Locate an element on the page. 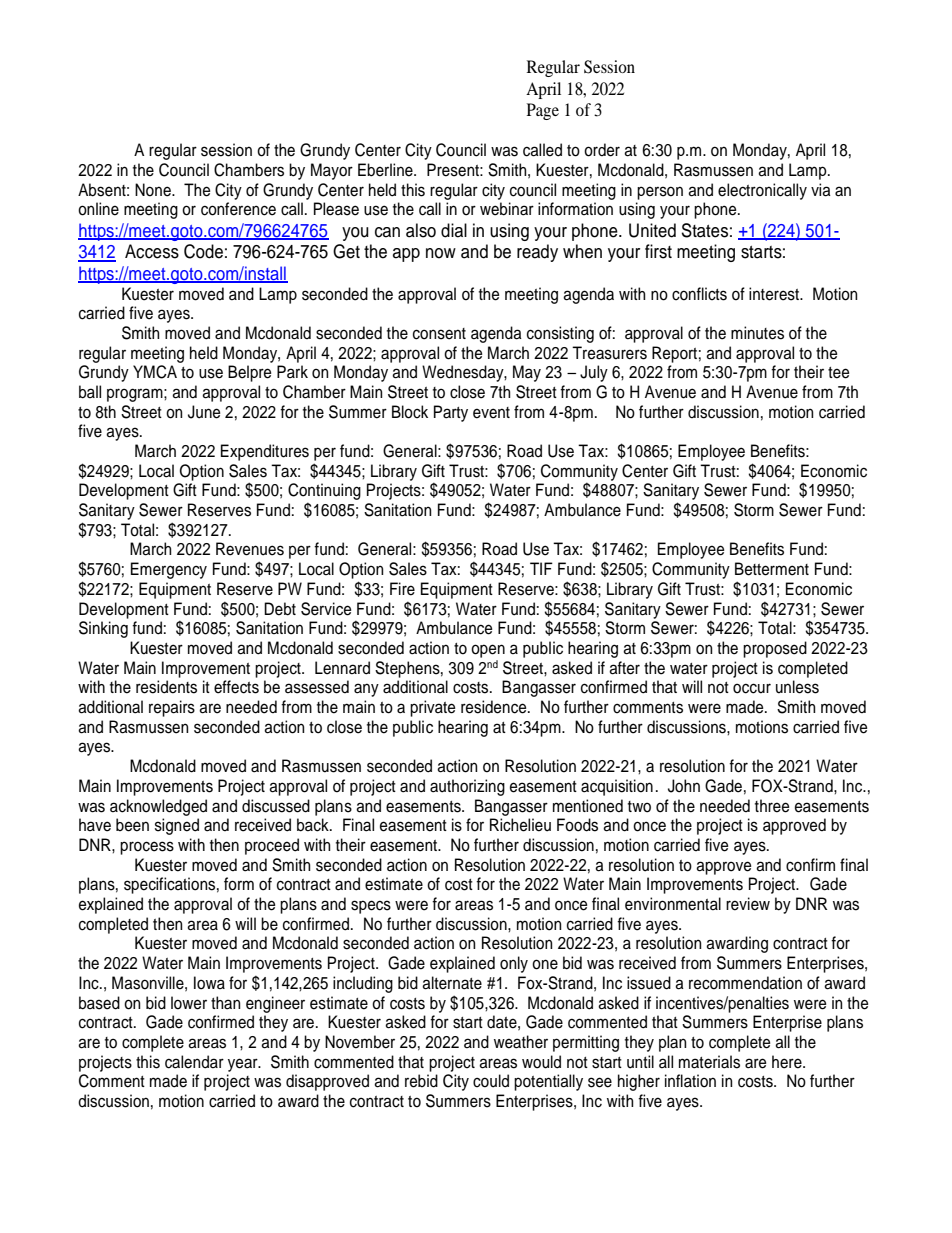 This image has width=952, height=1233. Fire is located at coordinates (402, 589).
